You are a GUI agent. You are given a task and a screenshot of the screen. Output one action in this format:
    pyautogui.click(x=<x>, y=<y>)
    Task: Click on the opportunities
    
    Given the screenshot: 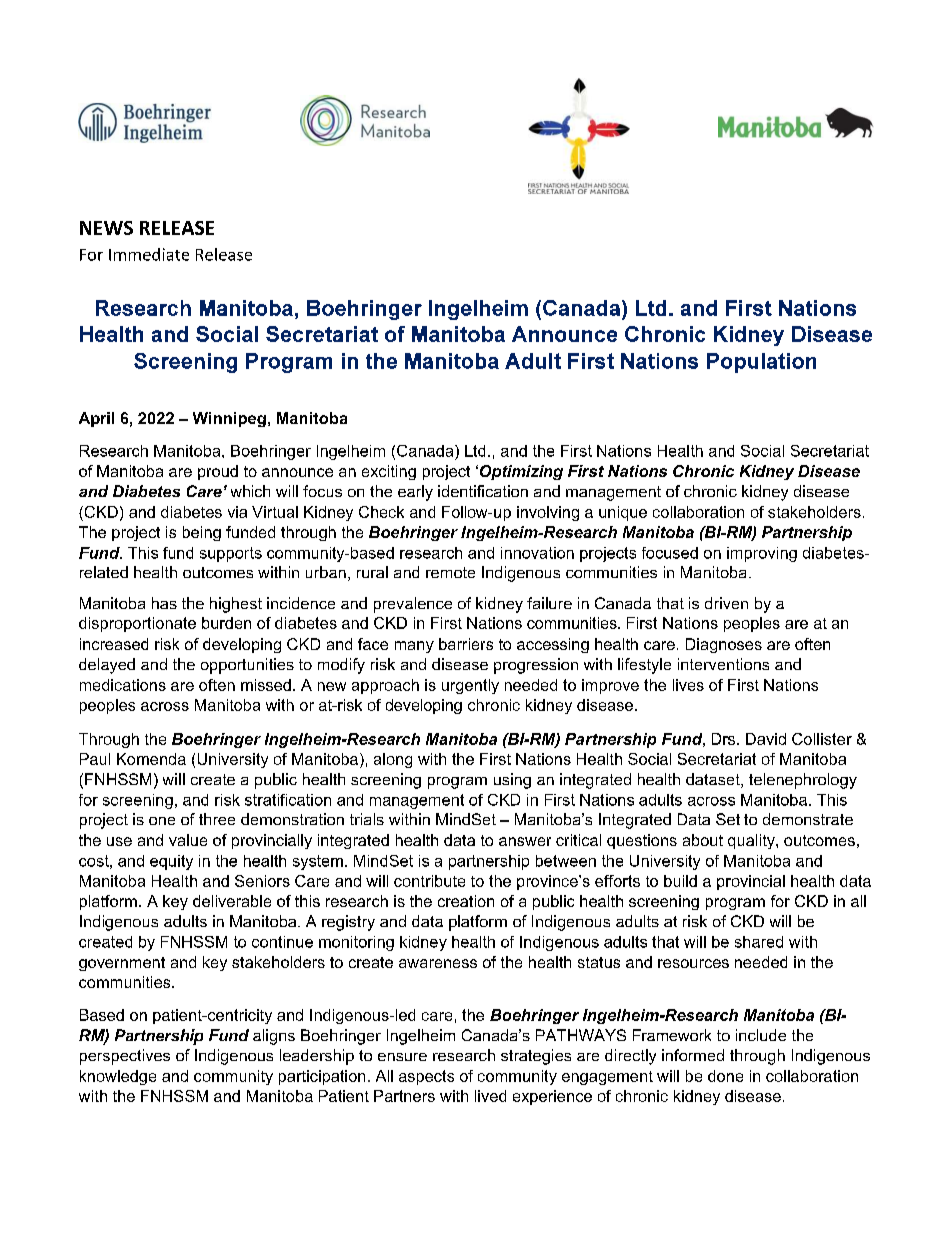 What is the action you would take?
    pyautogui.click(x=247, y=666)
